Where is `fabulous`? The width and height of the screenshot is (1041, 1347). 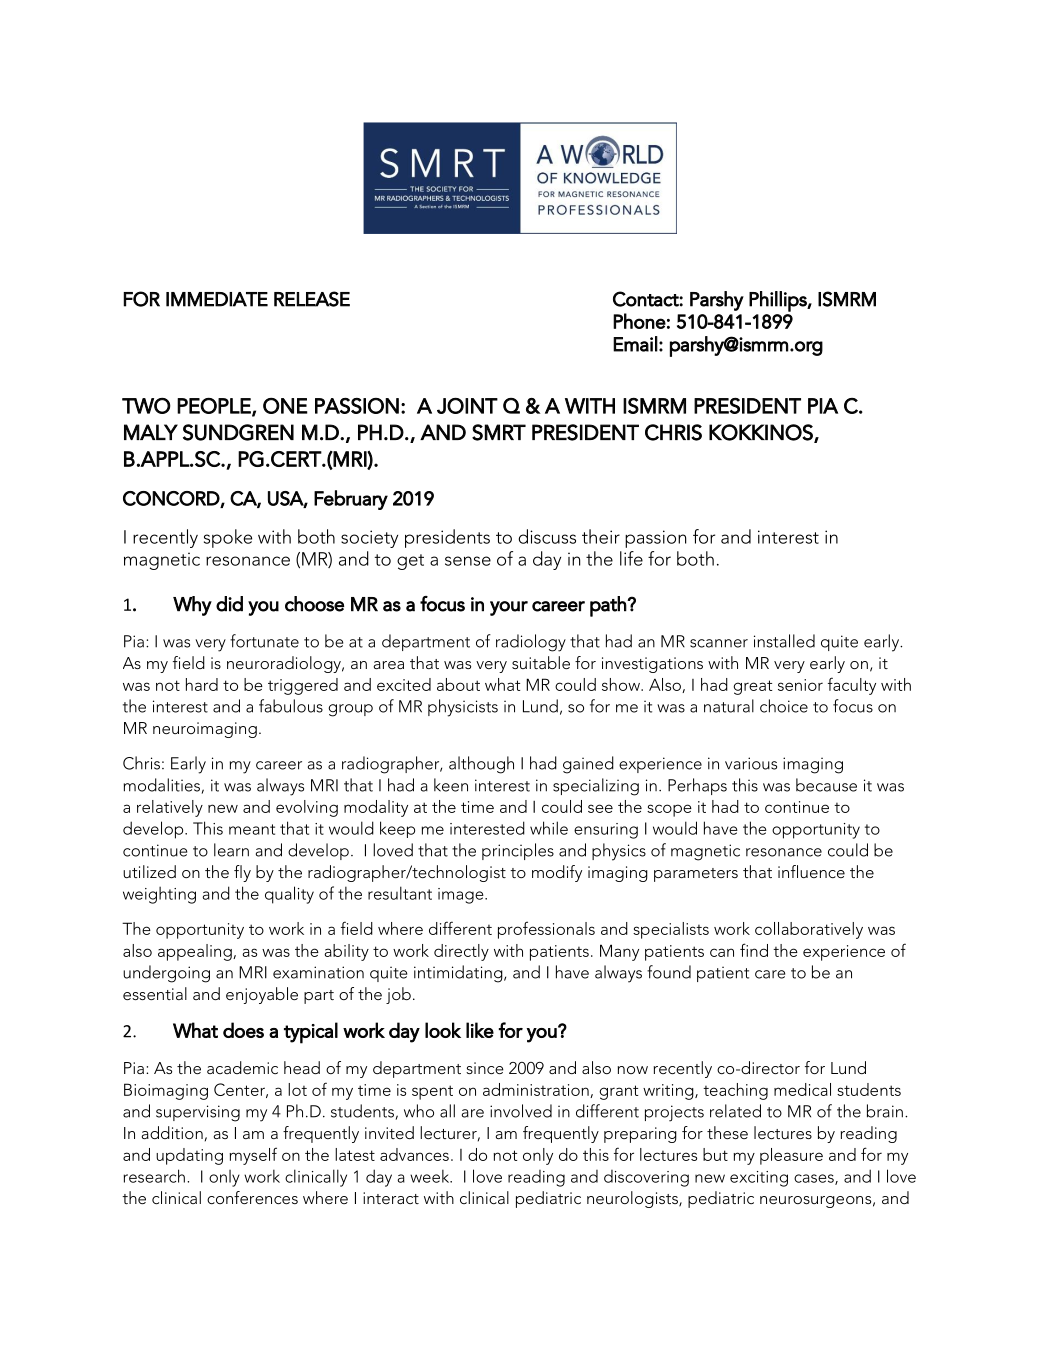 fabulous is located at coordinates (291, 706).
